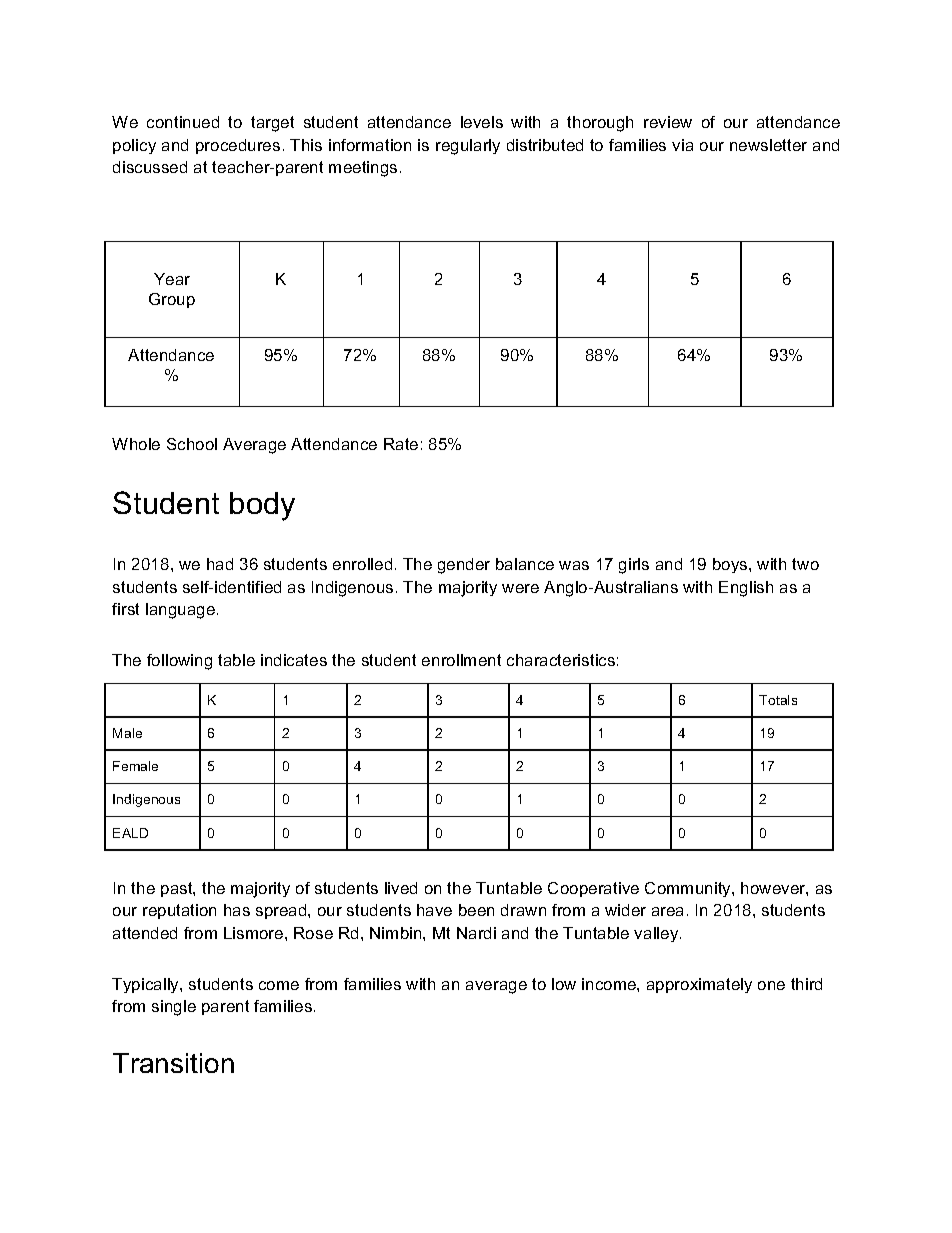 The width and height of the screenshot is (952, 1233). Describe the element at coordinates (682, 145) in the screenshot. I see `via` at that location.
